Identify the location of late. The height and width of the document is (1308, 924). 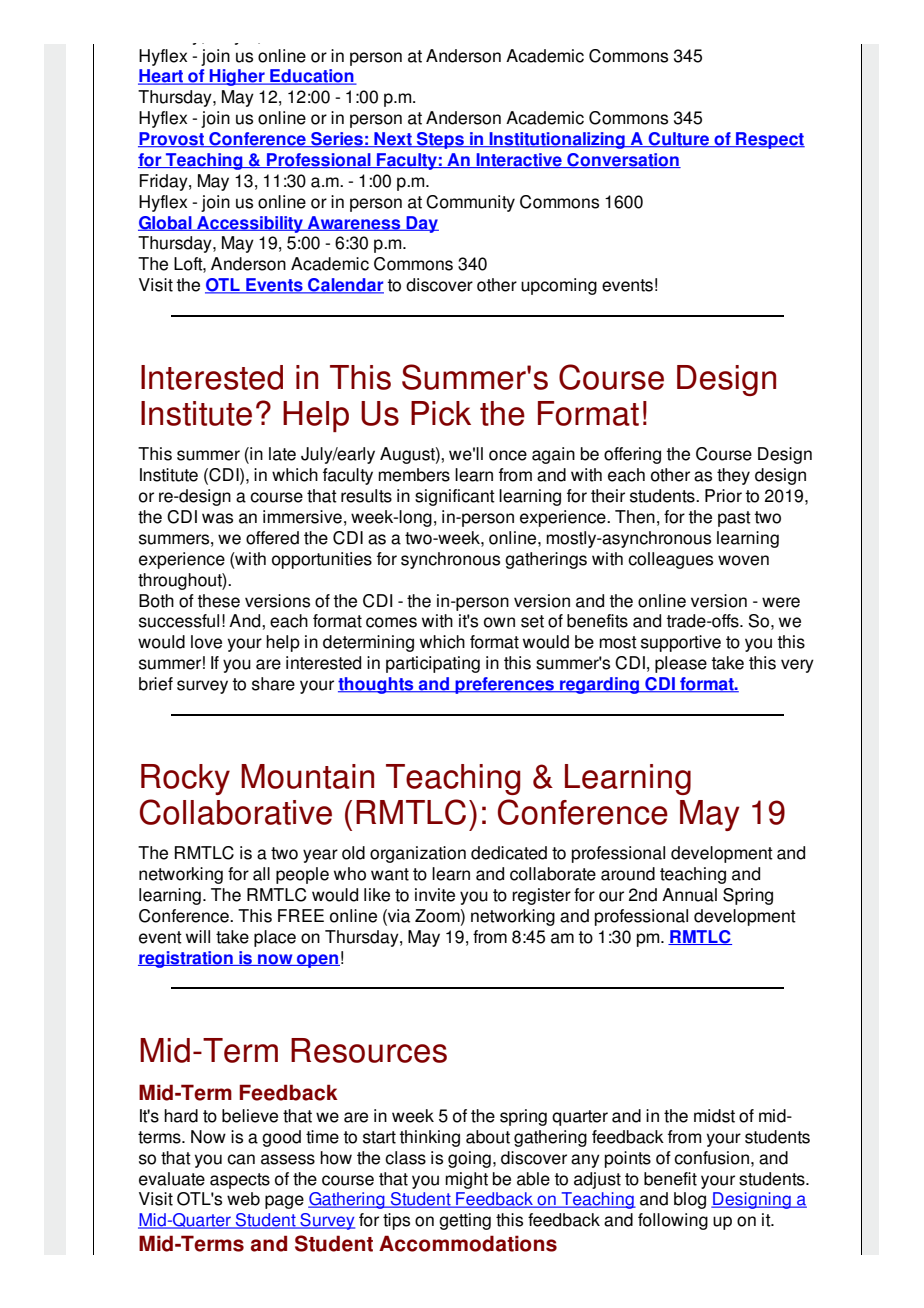
(282, 454).
